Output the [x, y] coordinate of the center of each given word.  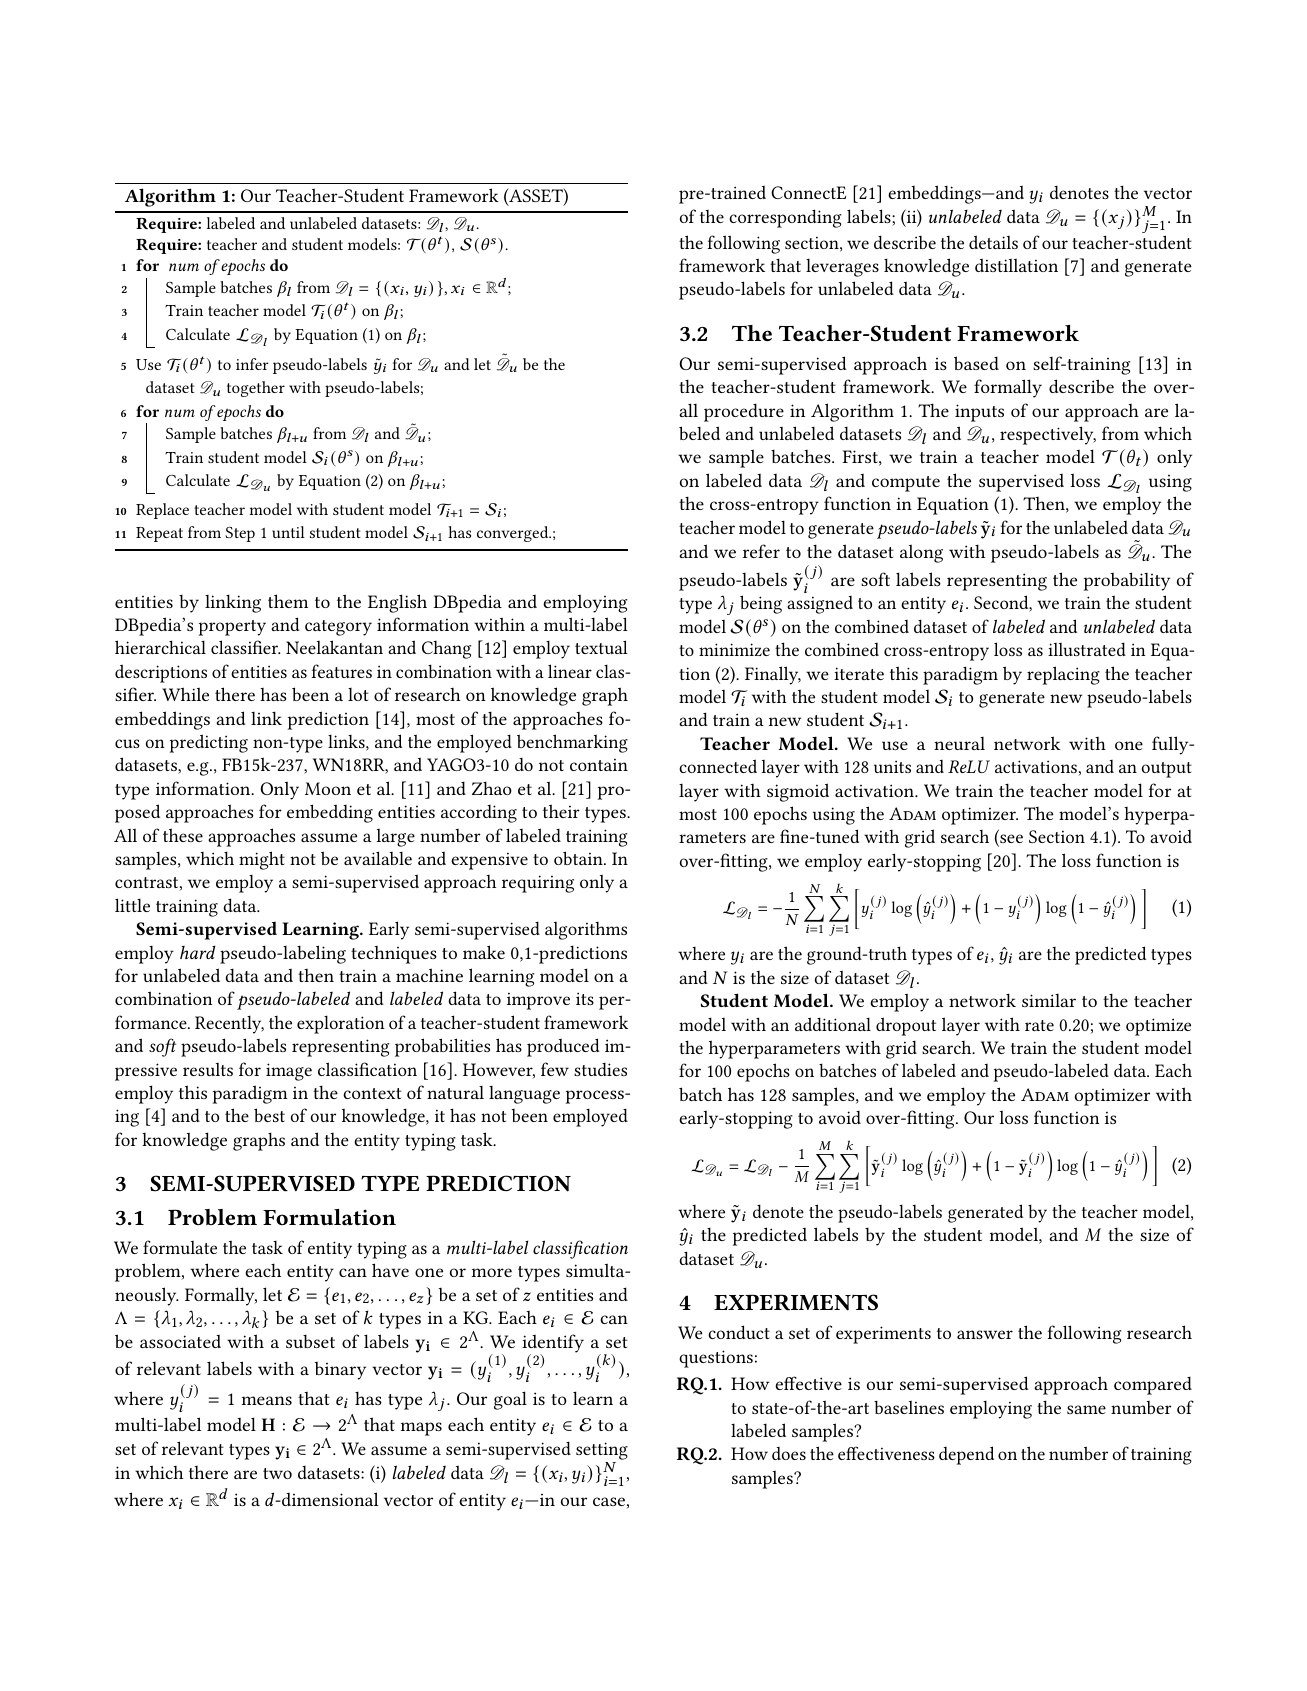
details [993, 242]
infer [252, 364]
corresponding [785, 218]
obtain [579, 858]
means [267, 1400]
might [262, 860]
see [1010, 840]
